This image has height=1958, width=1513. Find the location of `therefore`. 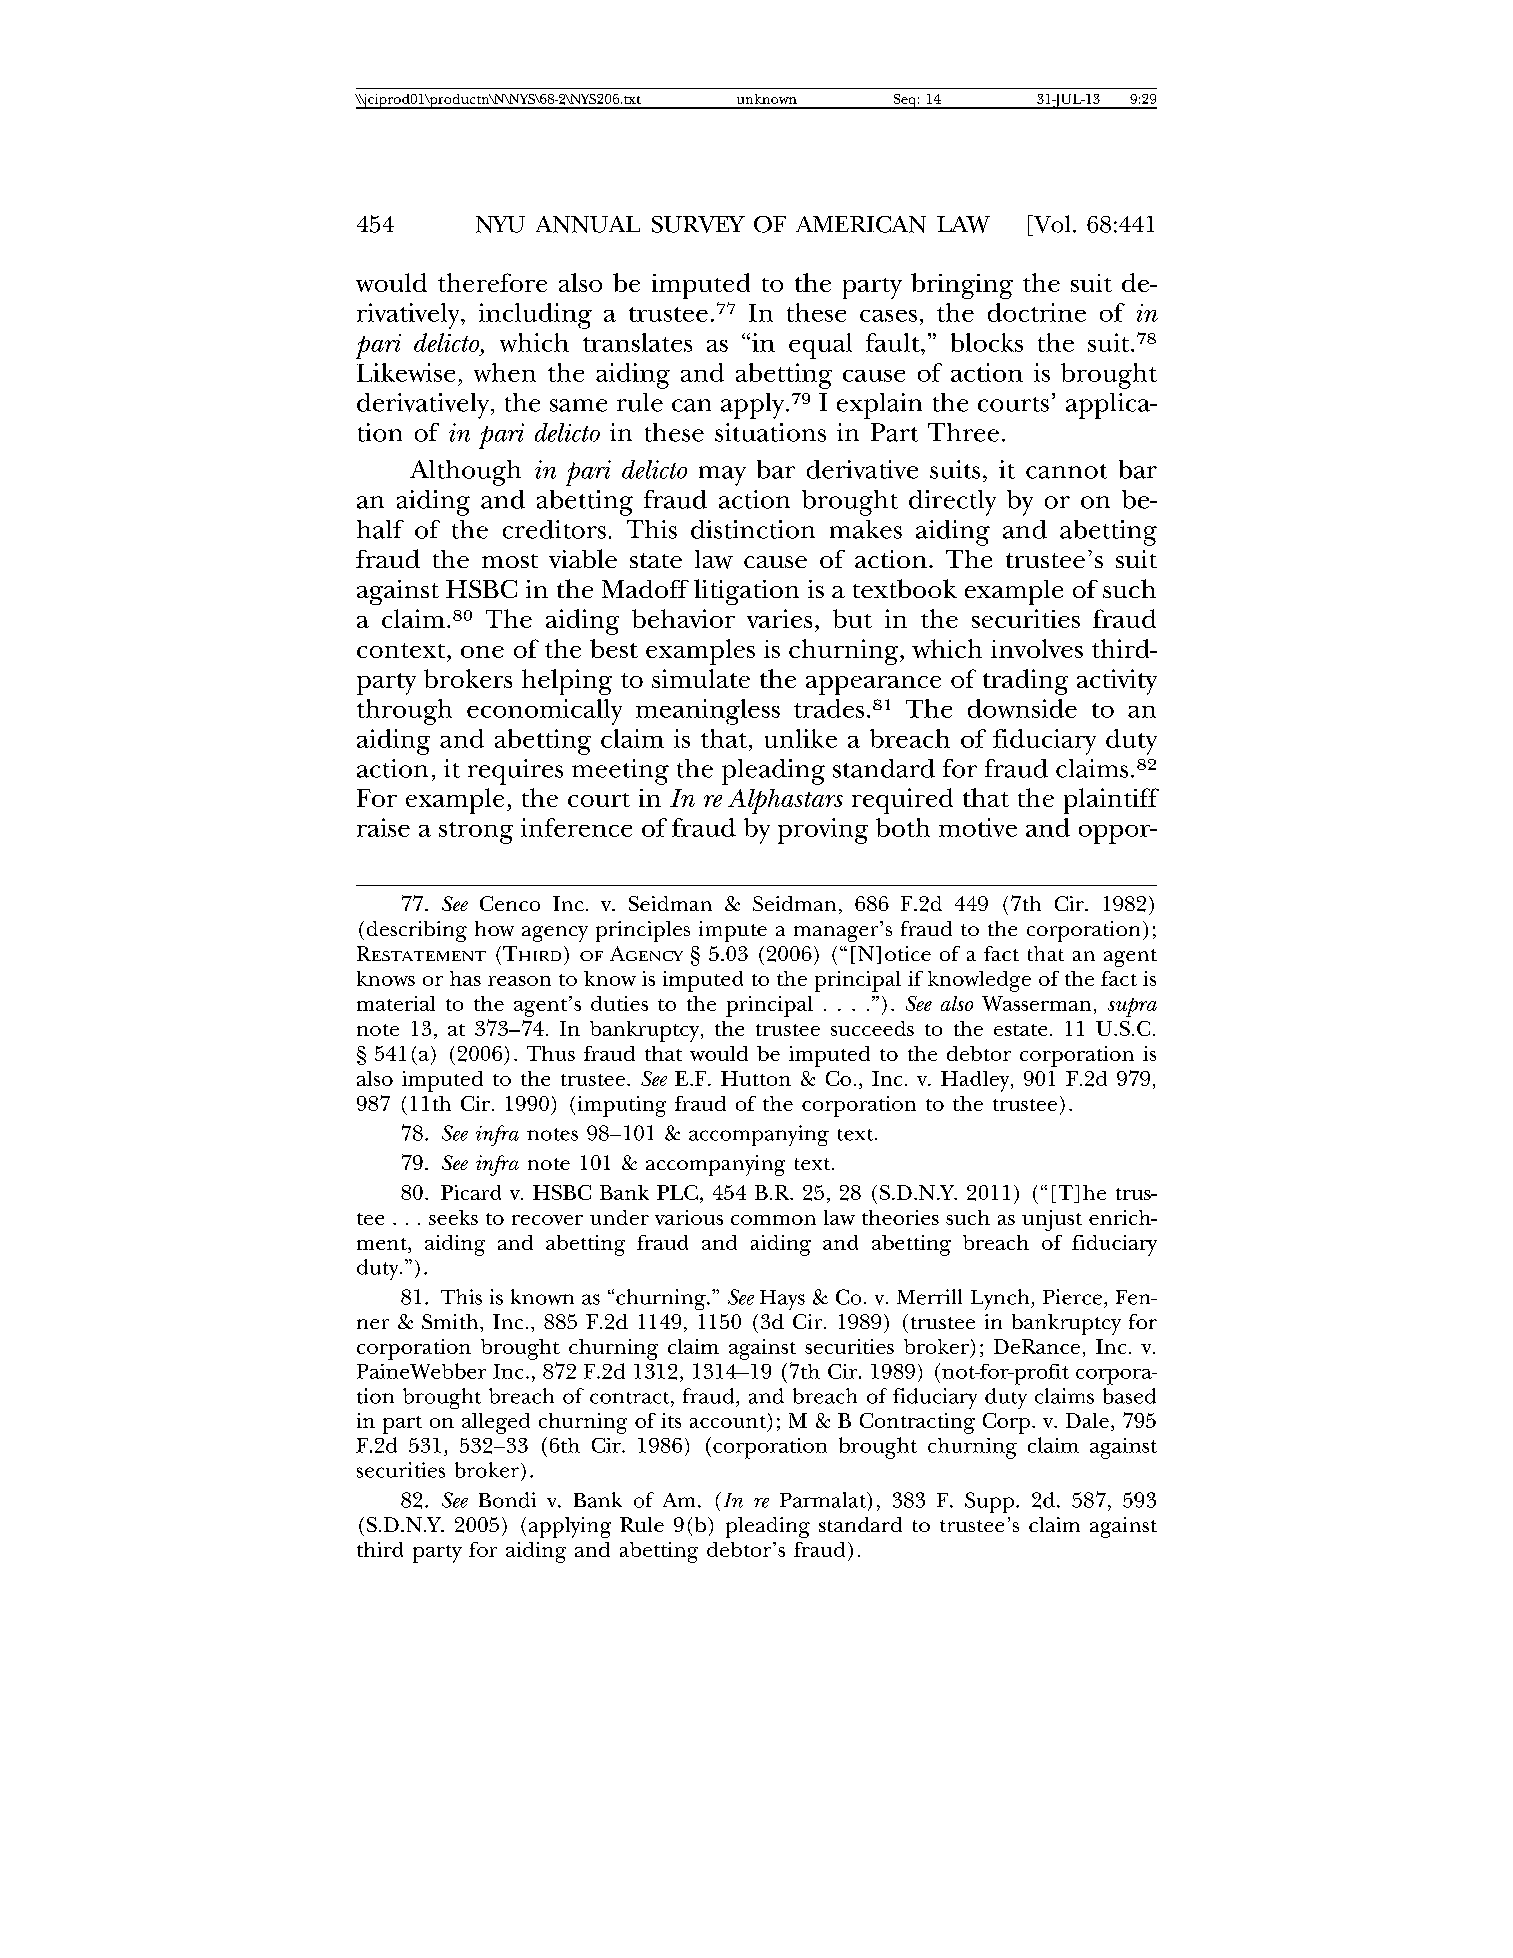

therefore is located at coordinates (492, 282).
